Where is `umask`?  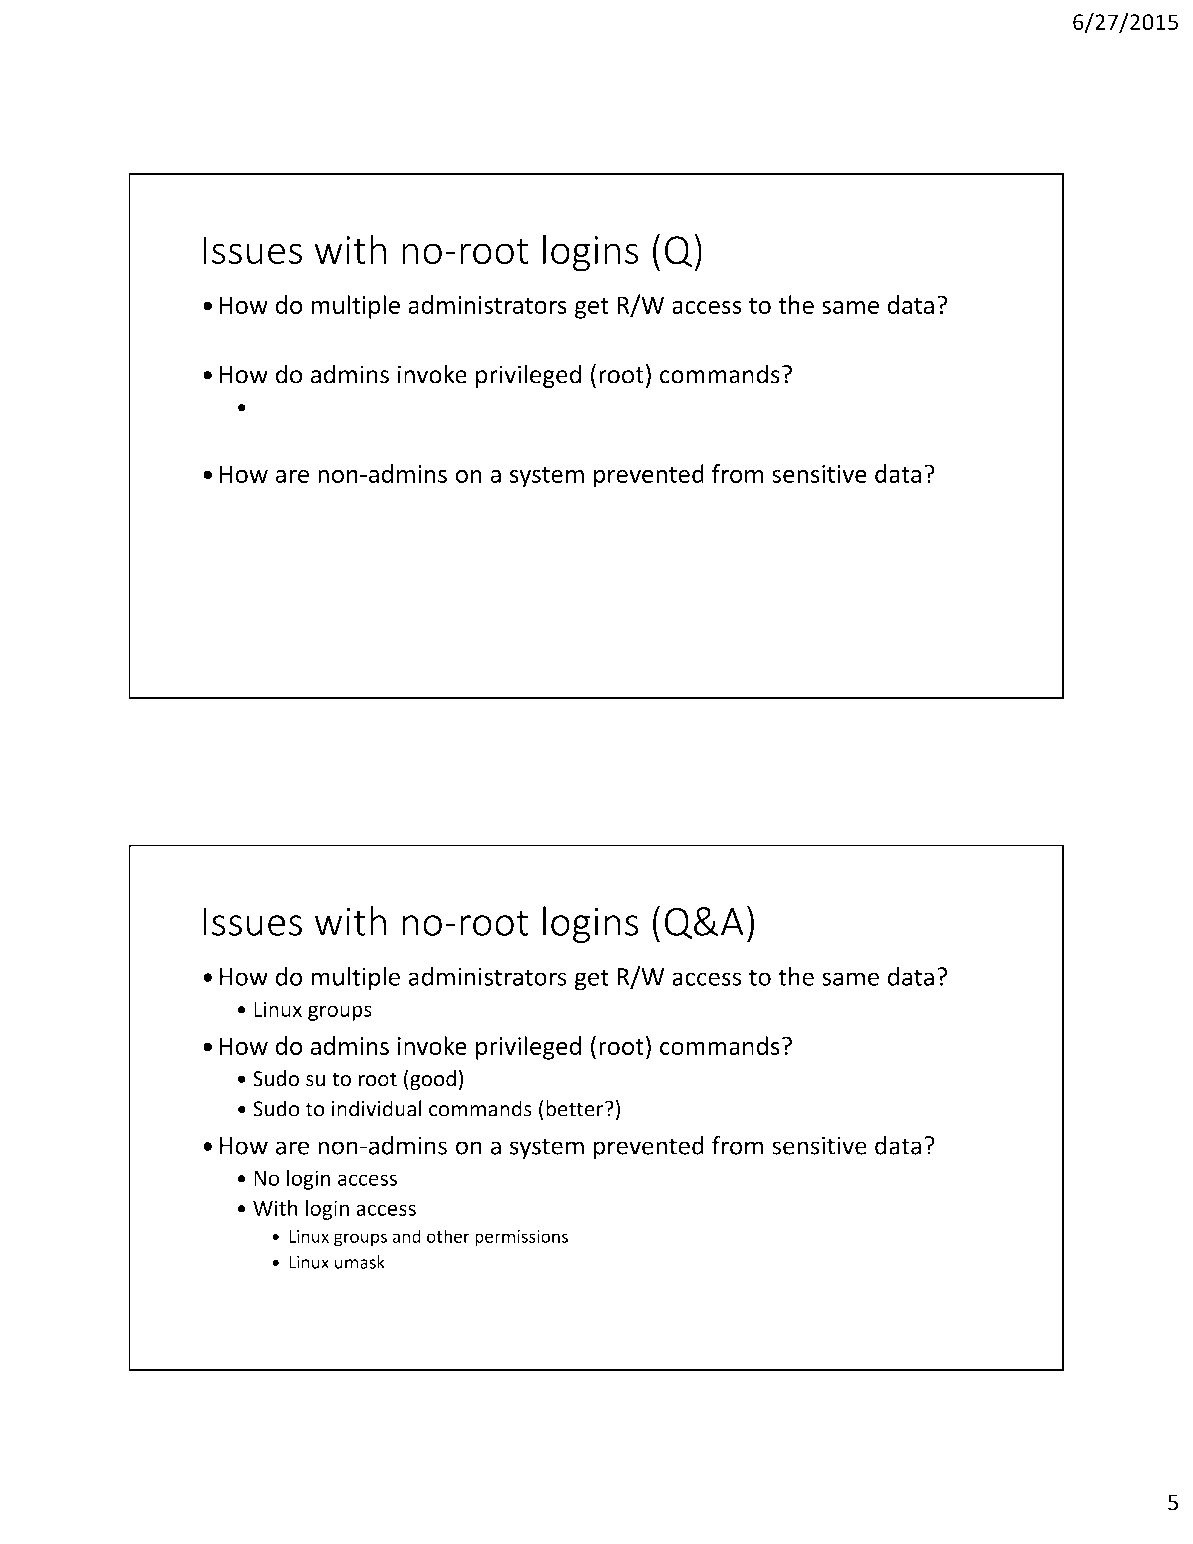 umask is located at coordinates (360, 1262).
